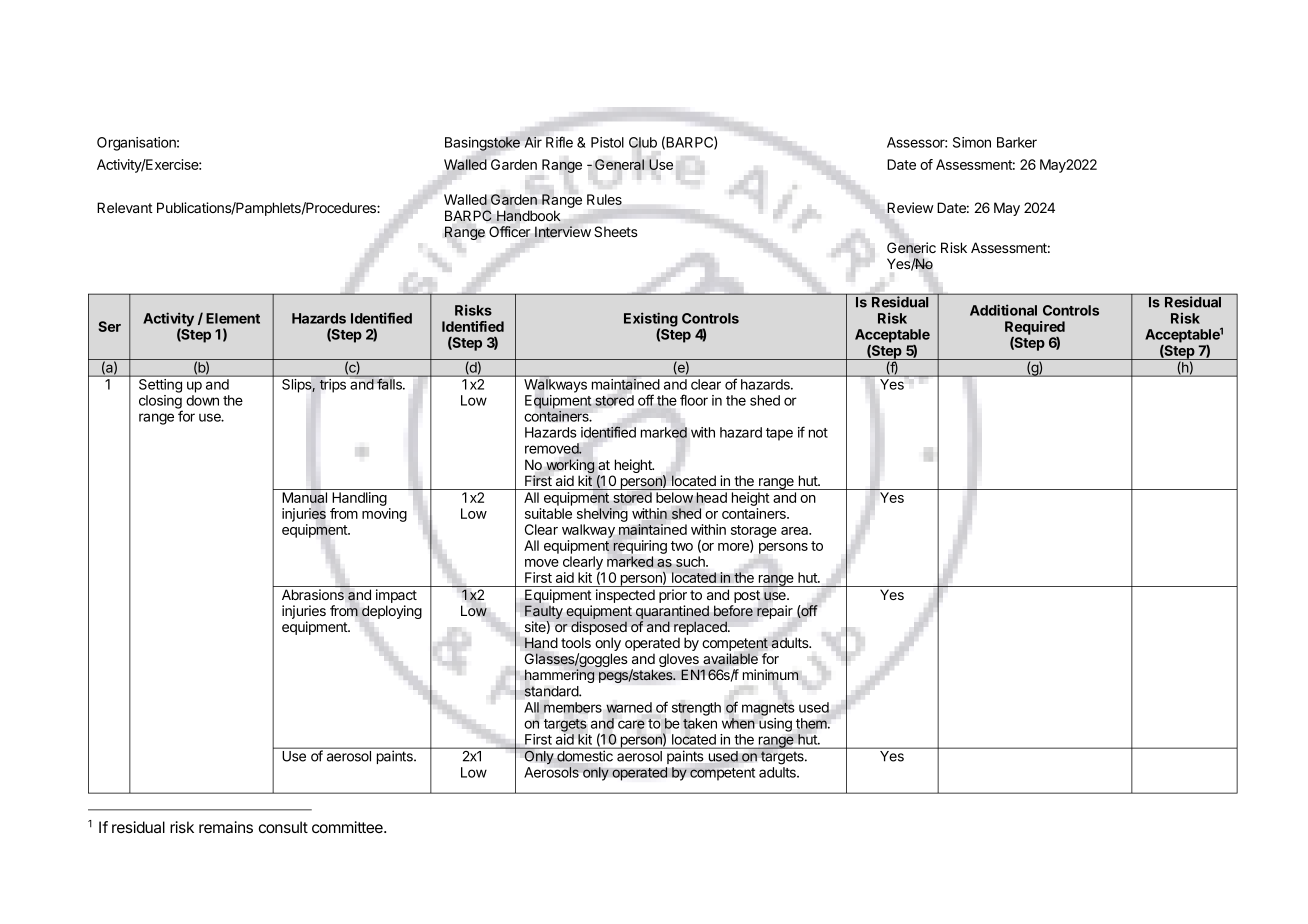  Describe the element at coordinates (771, 674) in the page. I see `minimum` at that location.
